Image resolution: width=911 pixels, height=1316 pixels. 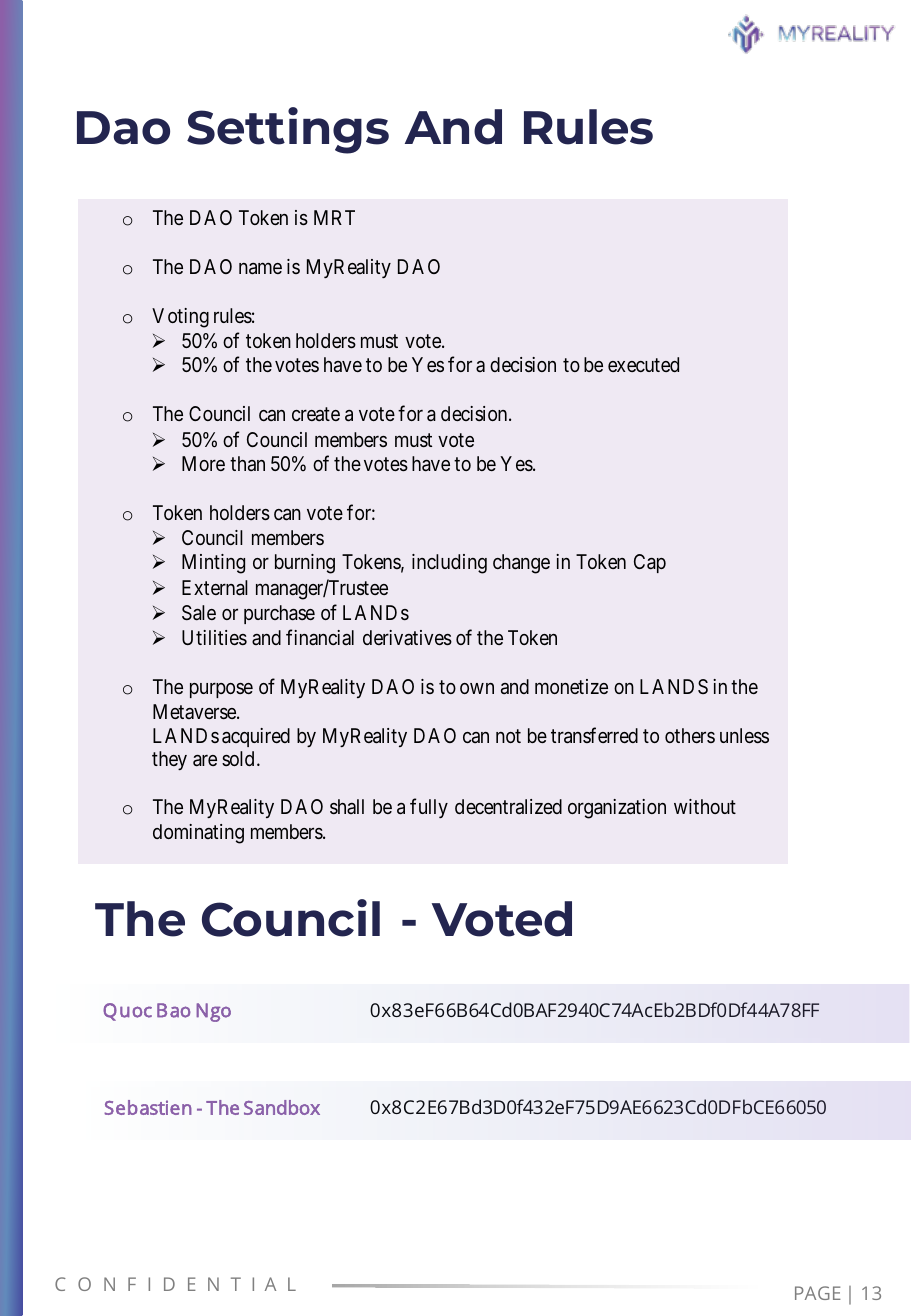 What do you see at coordinates (705, 806) in the page?
I see `without` at bounding box center [705, 806].
